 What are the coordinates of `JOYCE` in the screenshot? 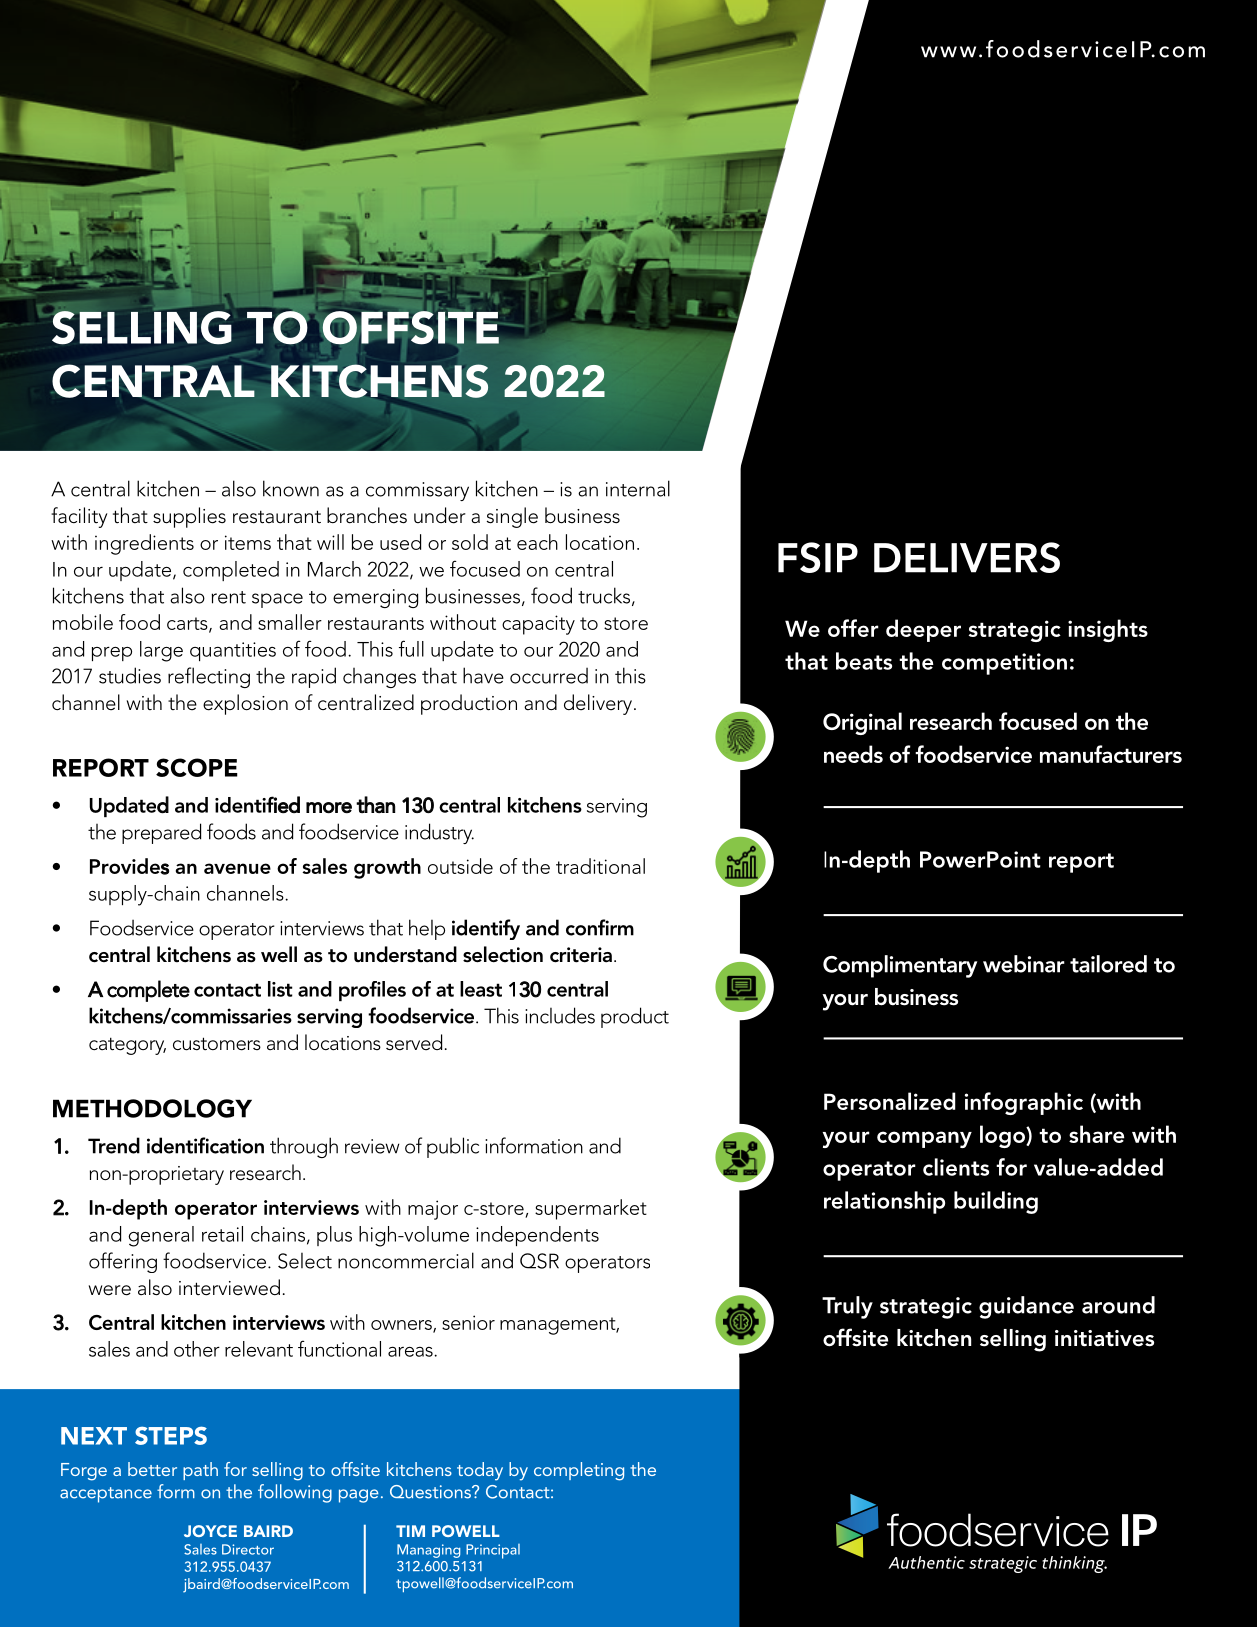 It's located at (210, 1531).
